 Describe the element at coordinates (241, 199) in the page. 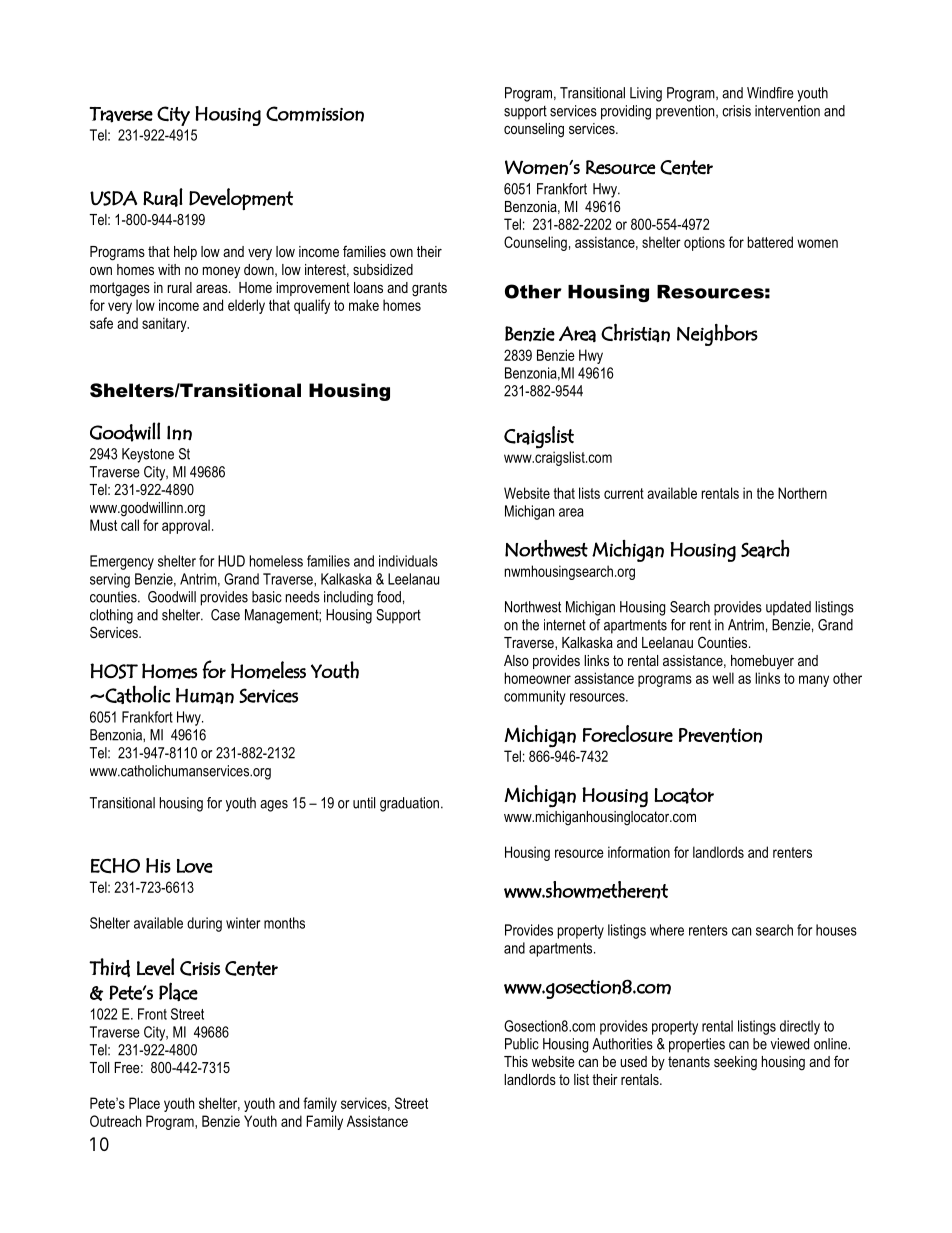

I see `Development` at that location.
